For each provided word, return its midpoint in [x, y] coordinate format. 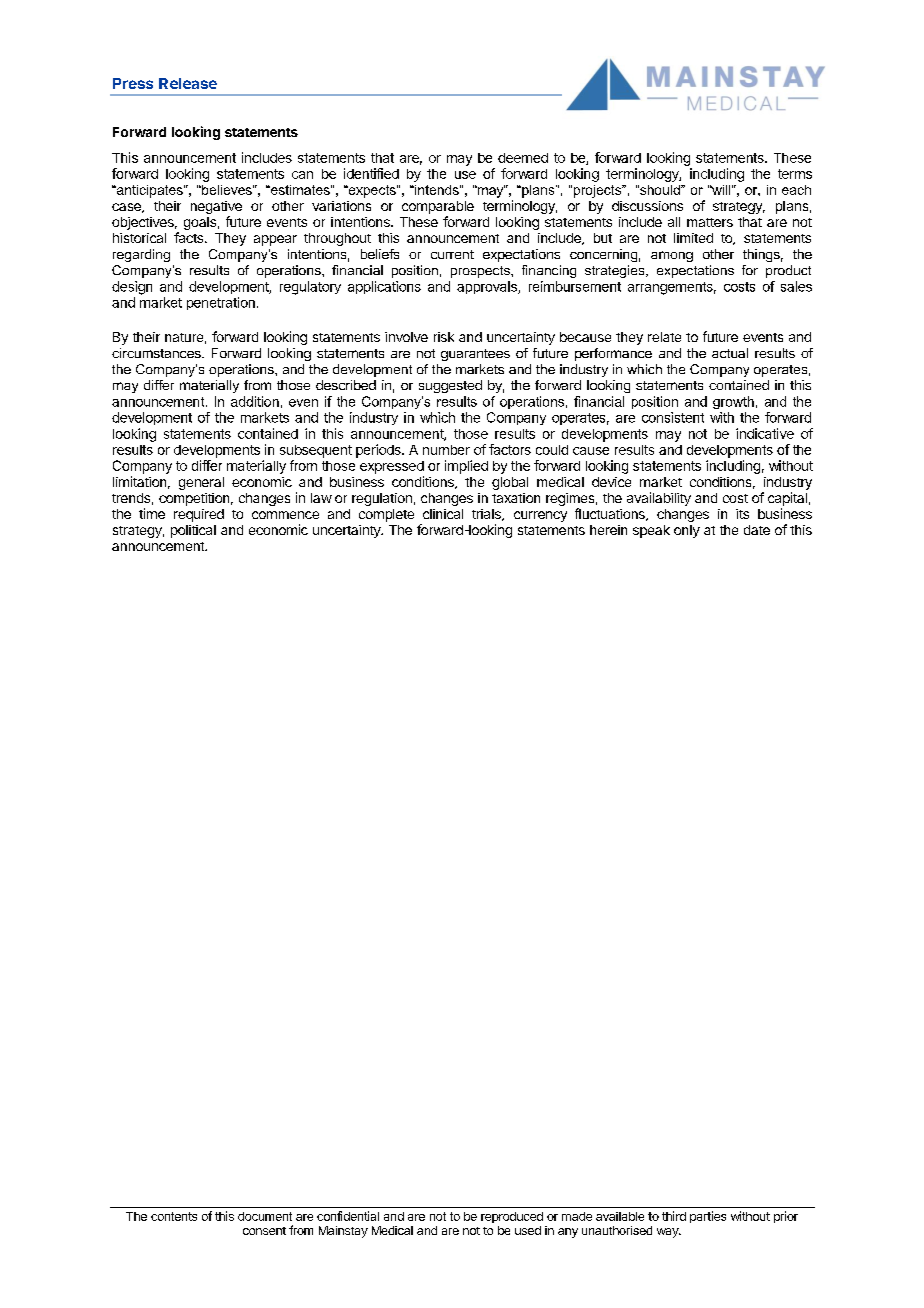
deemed [523, 158]
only [687, 531]
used [528, 1230]
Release [188, 83]
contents [174, 1216]
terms [795, 174]
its [742, 514]
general [201, 483]
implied [466, 467]
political [193, 531]
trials [487, 515]
